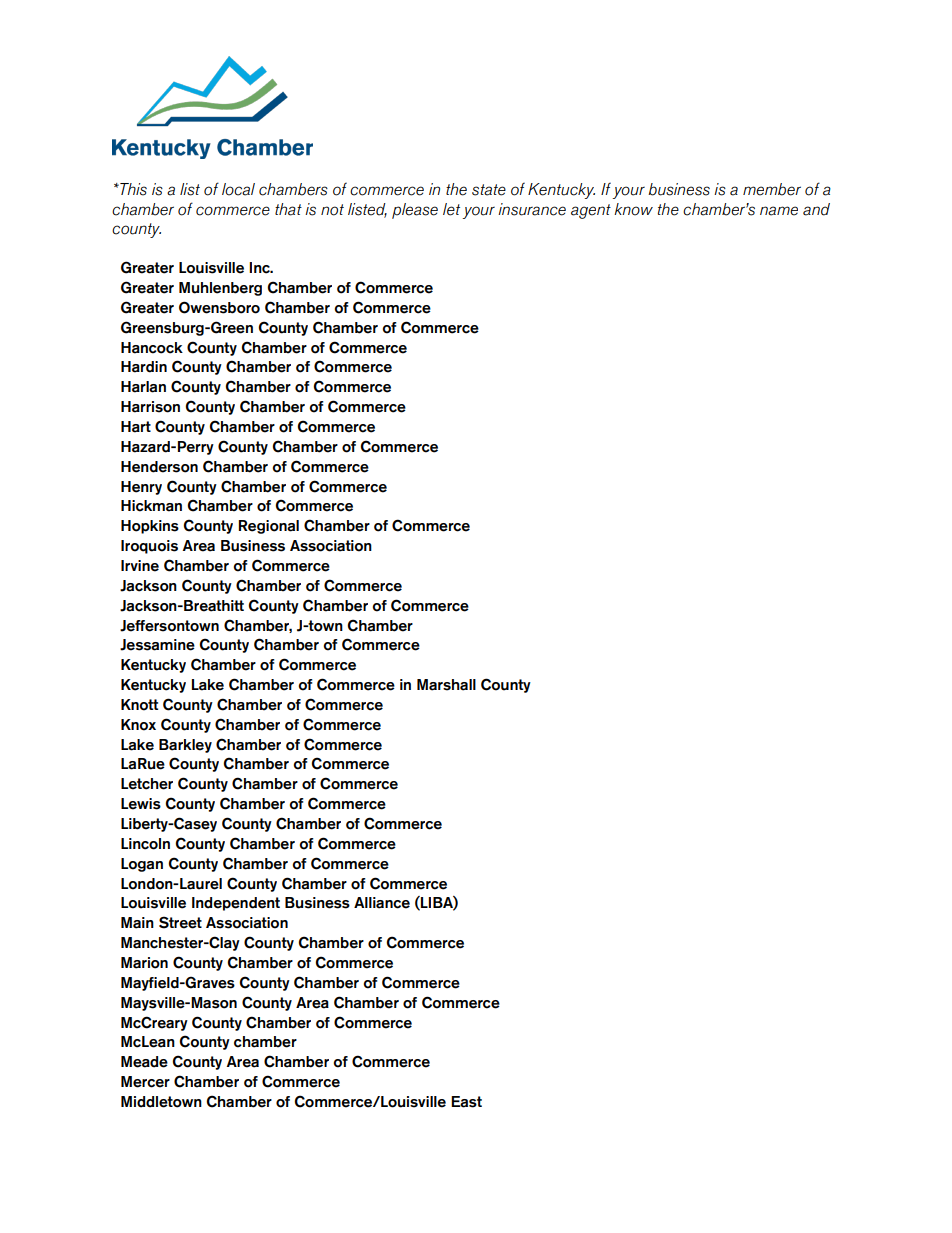  What do you see at coordinates (139, 705) in the page?
I see `Knott` at bounding box center [139, 705].
